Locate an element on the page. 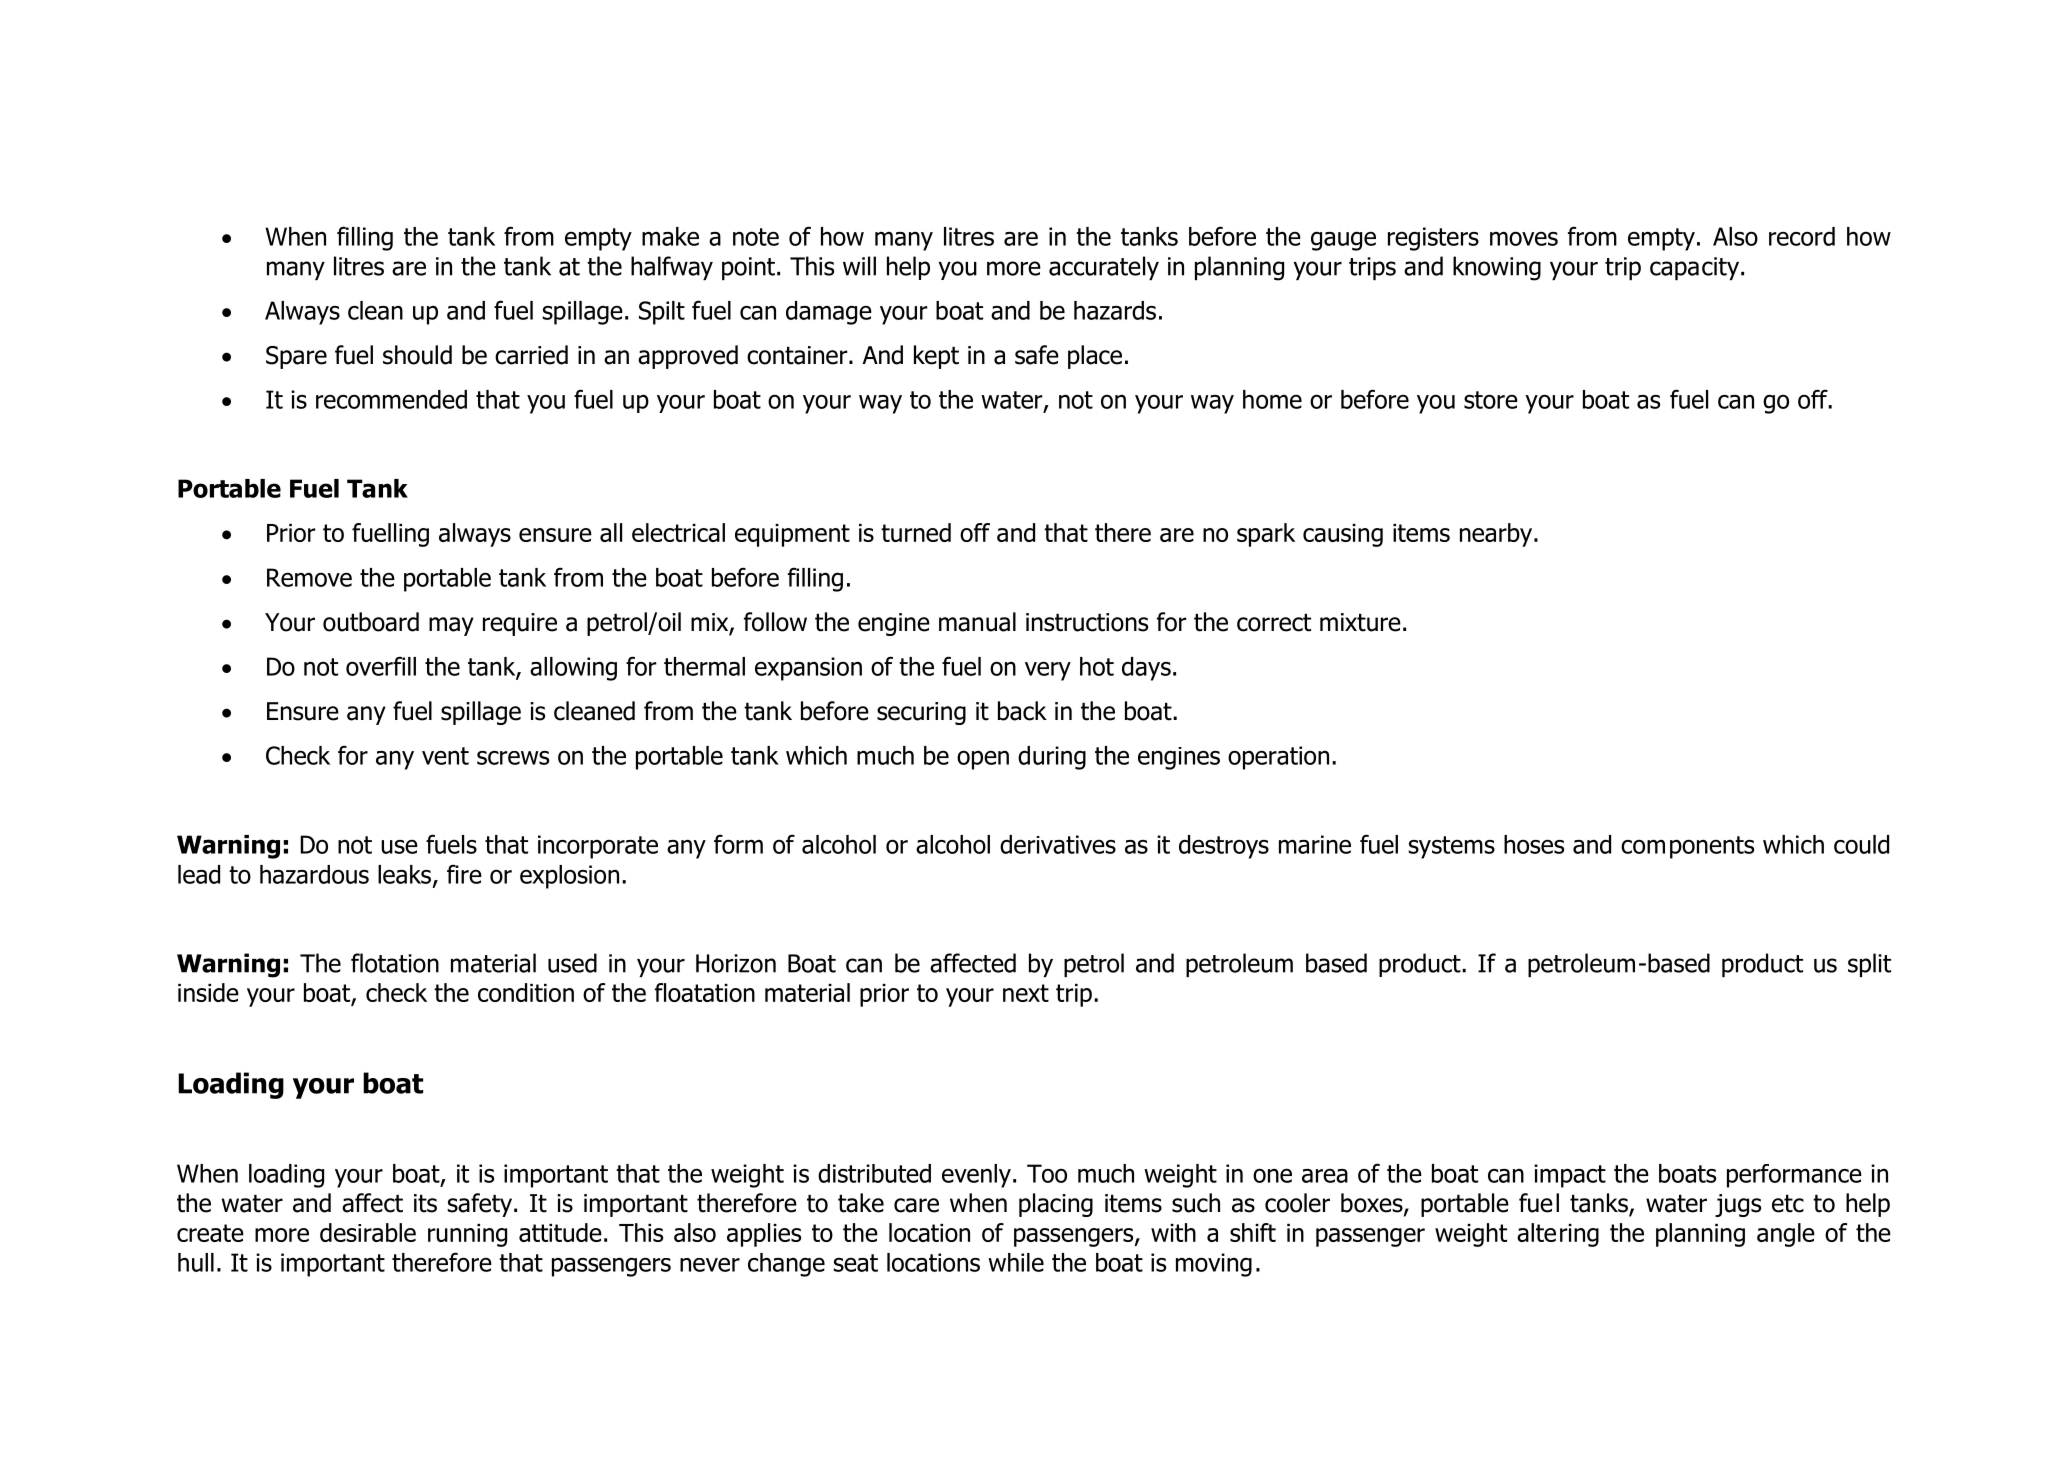 This document has height=1463, width=2068. flotation is located at coordinates (395, 963).
